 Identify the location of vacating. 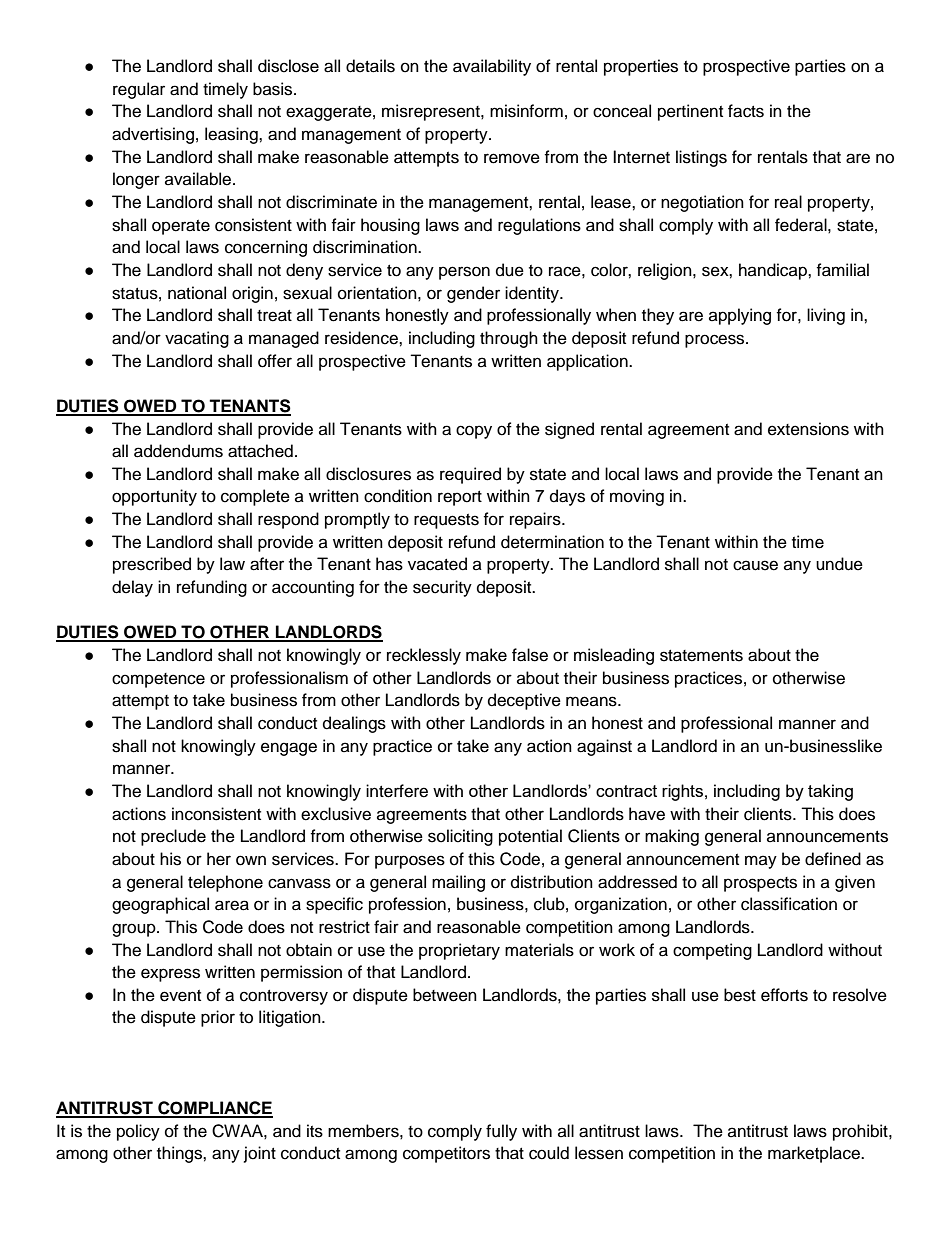
(197, 339).
